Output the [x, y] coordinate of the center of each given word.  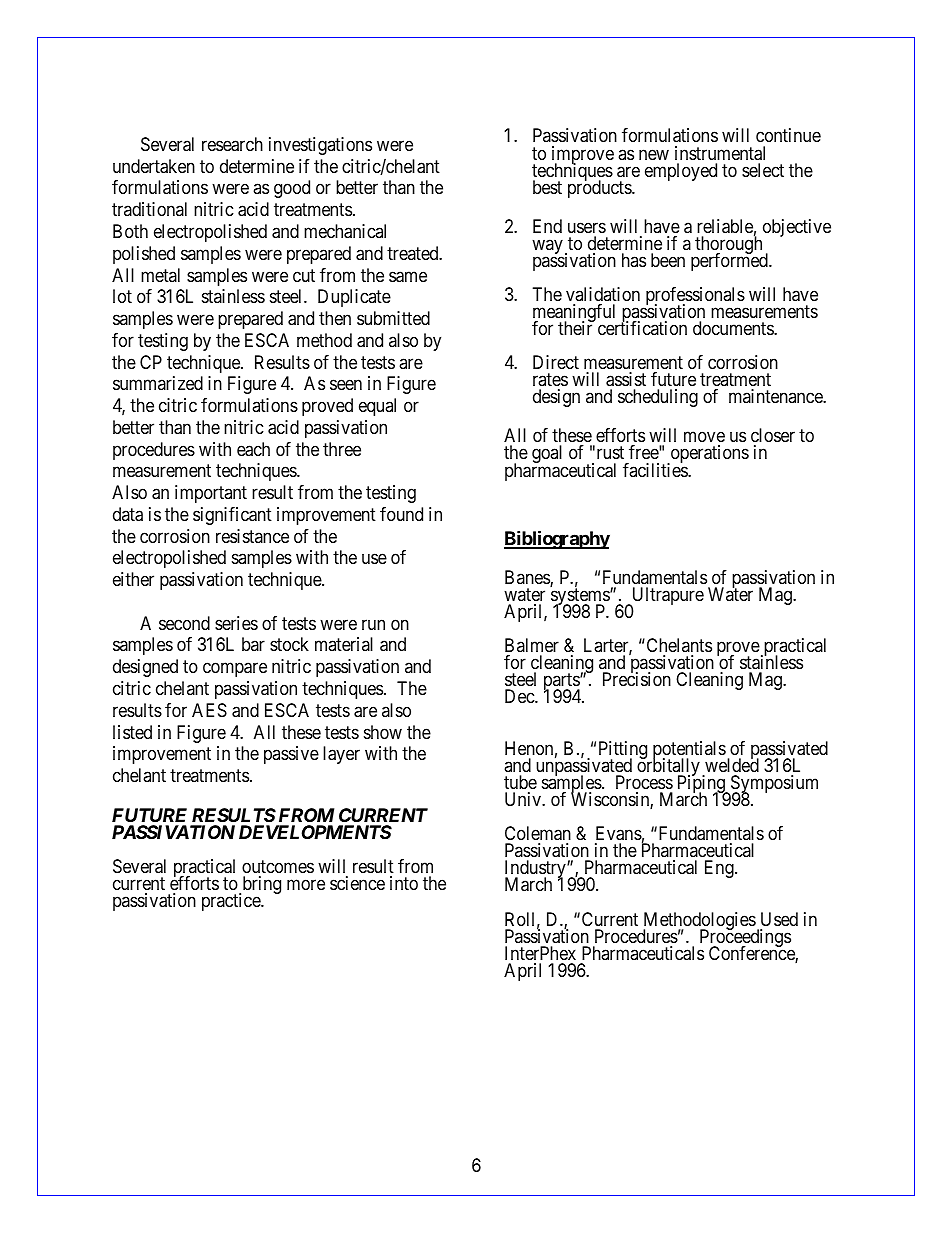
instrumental [720, 153]
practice [232, 902]
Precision [637, 679]
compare [235, 670]
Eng [720, 869]
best [547, 187]
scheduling [658, 398]
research [232, 144]
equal [377, 407]
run [373, 624]
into [404, 883]
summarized [158, 383]
